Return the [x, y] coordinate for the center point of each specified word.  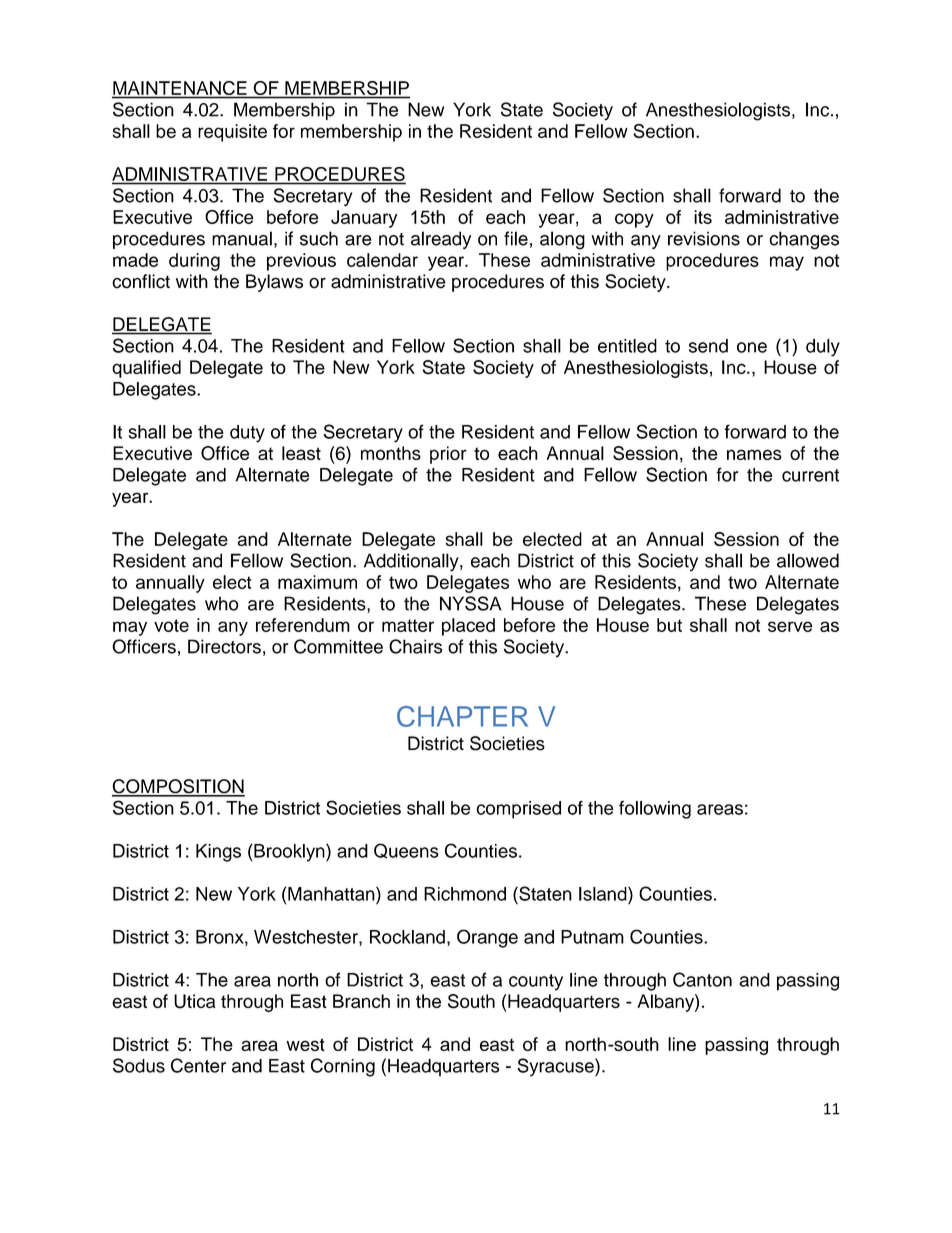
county [536, 982]
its [703, 217]
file [516, 238]
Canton [702, 979]
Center [198, 1065]
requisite [232, 133]
